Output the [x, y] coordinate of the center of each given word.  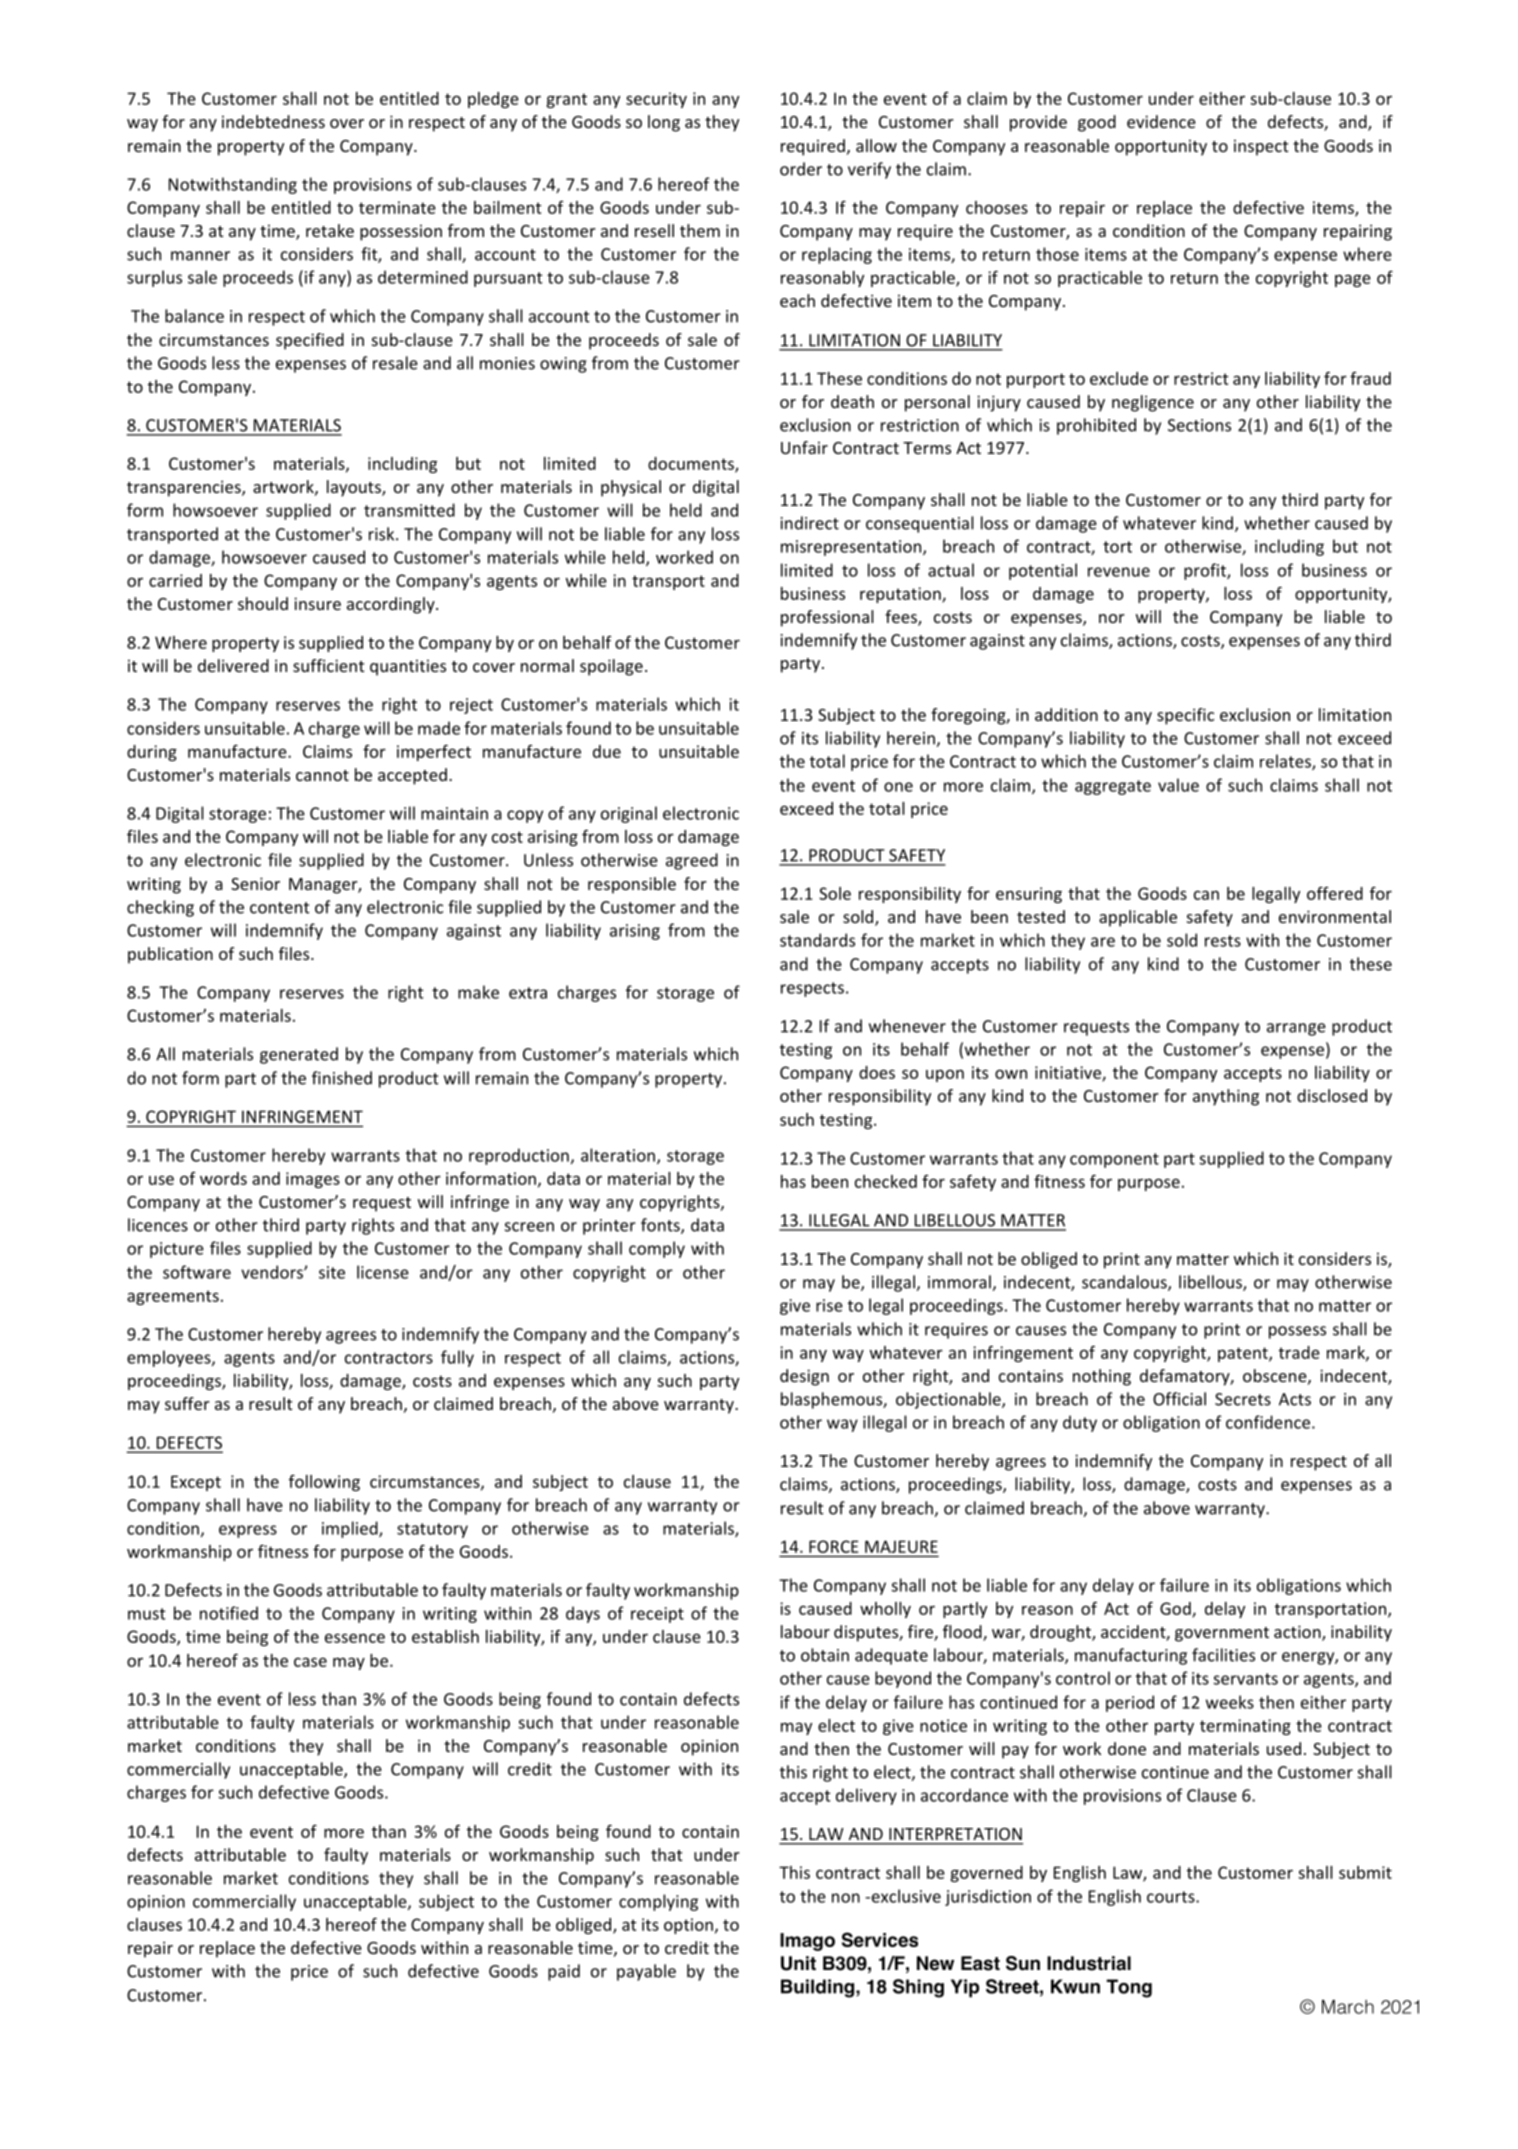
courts [1172, 1897]
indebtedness [273, 121]
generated [299, 1055]
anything [1226, 1097]
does [877, 1072]
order [801, 169]
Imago [807, 1942]
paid [564, 1972]
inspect [1261, 147]
